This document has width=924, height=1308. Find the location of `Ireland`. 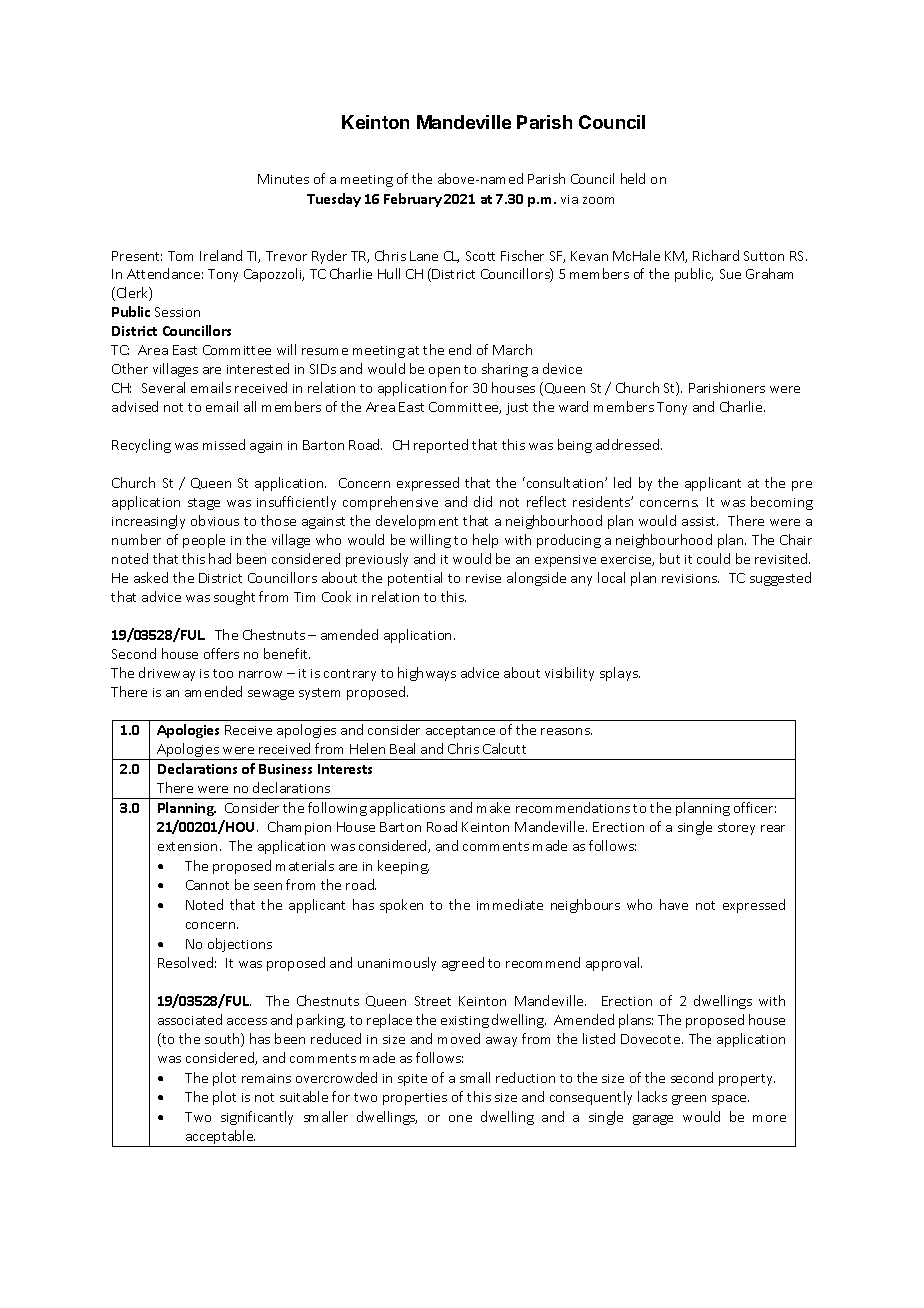

Ireland is located at coordinates (221, 255).
